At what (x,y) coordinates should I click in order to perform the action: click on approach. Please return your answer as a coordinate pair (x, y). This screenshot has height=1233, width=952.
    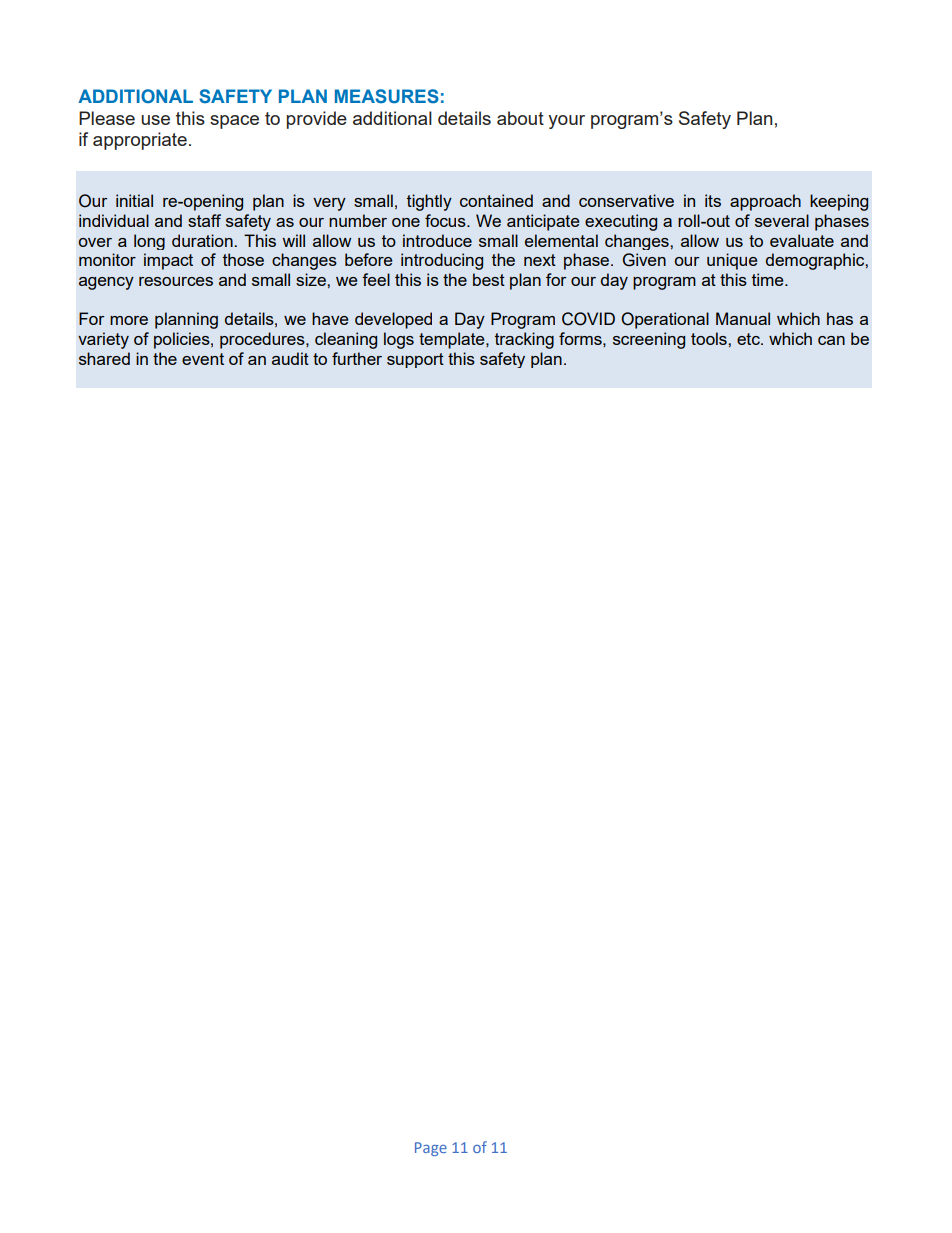
    Looking at the image, I should click on (765, 202).
